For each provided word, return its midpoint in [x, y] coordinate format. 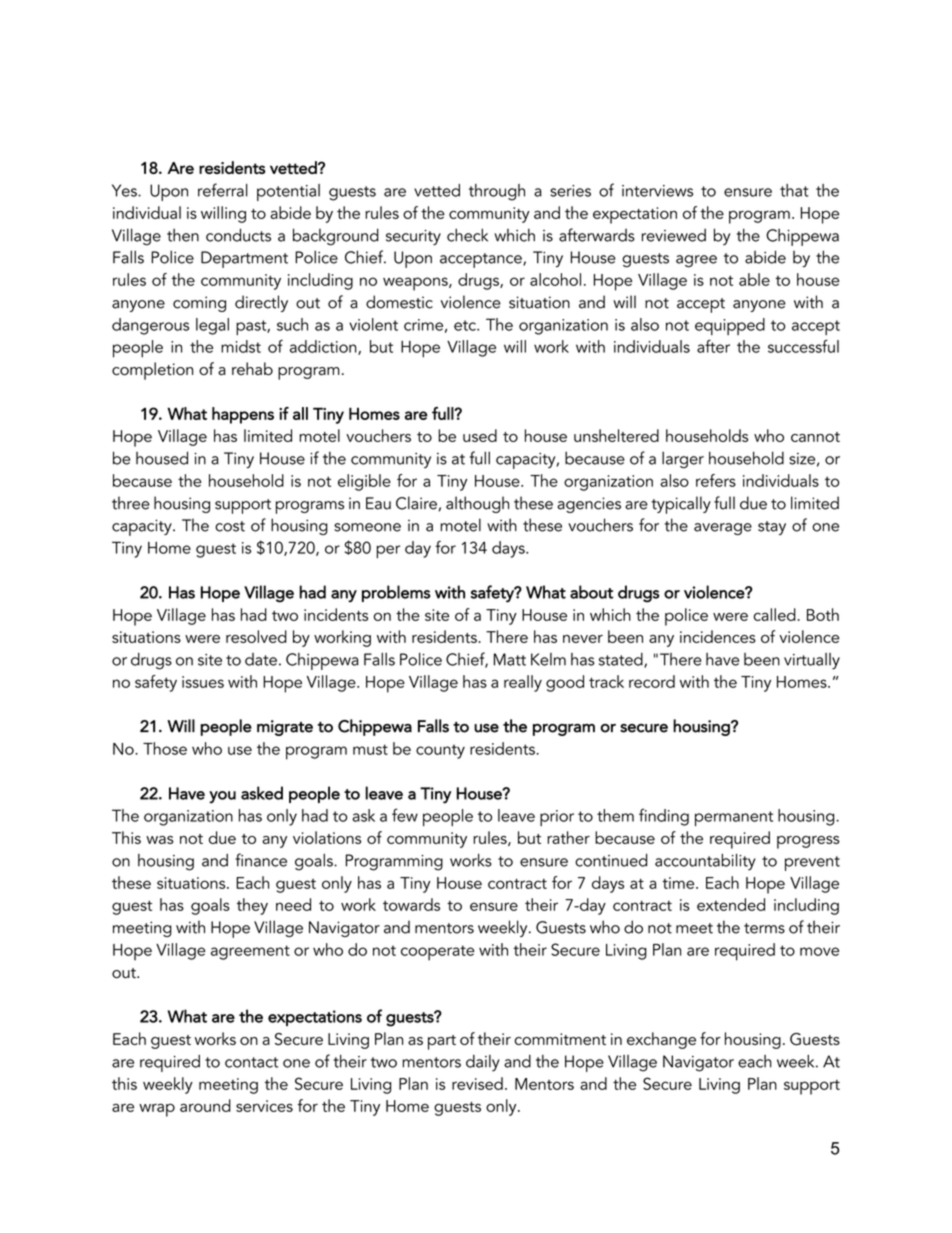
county [440, 751]
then [183, 235]
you [222, 797]
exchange [661, 1040]
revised [477, 1083]
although [477, 504]
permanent [734, 818]
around [205, 1105]
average [723, 529]
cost [230, 526]
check [467, 235]
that [794, 190]
